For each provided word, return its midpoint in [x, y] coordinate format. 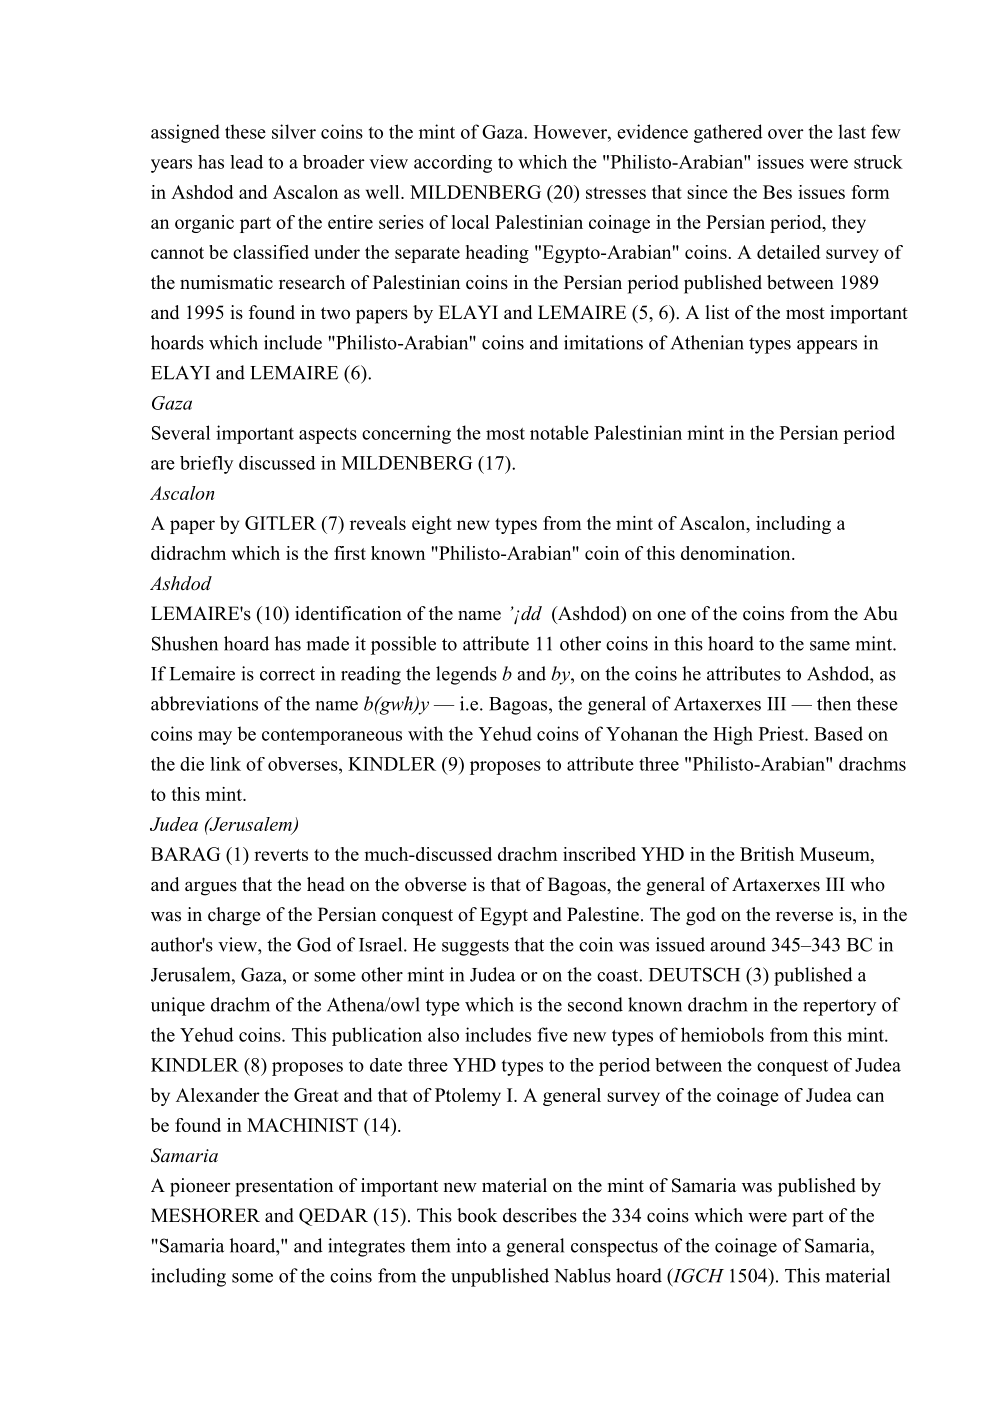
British [767, 854]
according [453, 164]
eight [432, 525]
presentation [284, 1187]
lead [246, 162]
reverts [281, 855]
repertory [839, 1007]
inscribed [599, 854]
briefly [206, 465]
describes [540, 1215]
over [786, 134]
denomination [737, 553]
